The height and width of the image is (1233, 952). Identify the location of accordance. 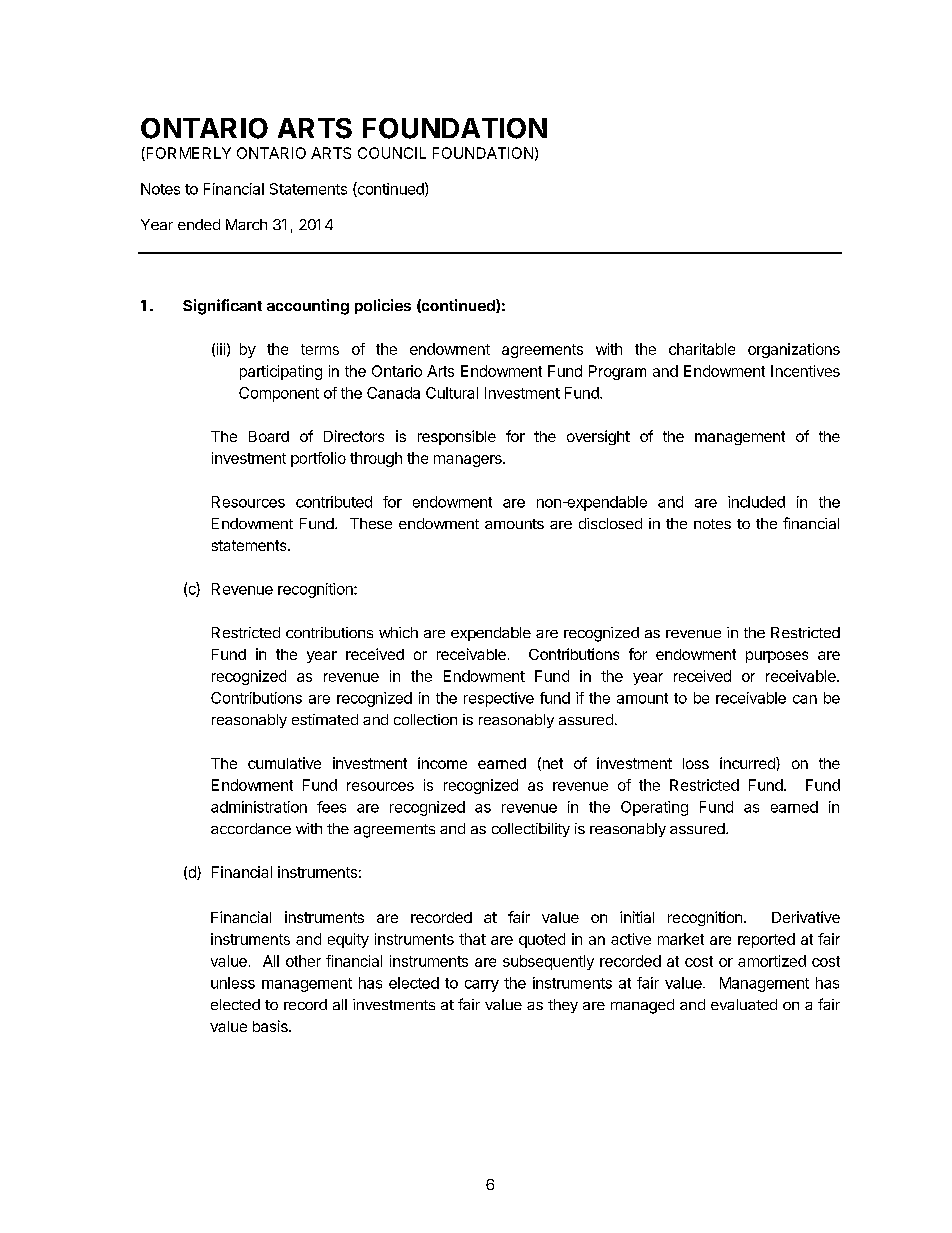
(251, 828).
